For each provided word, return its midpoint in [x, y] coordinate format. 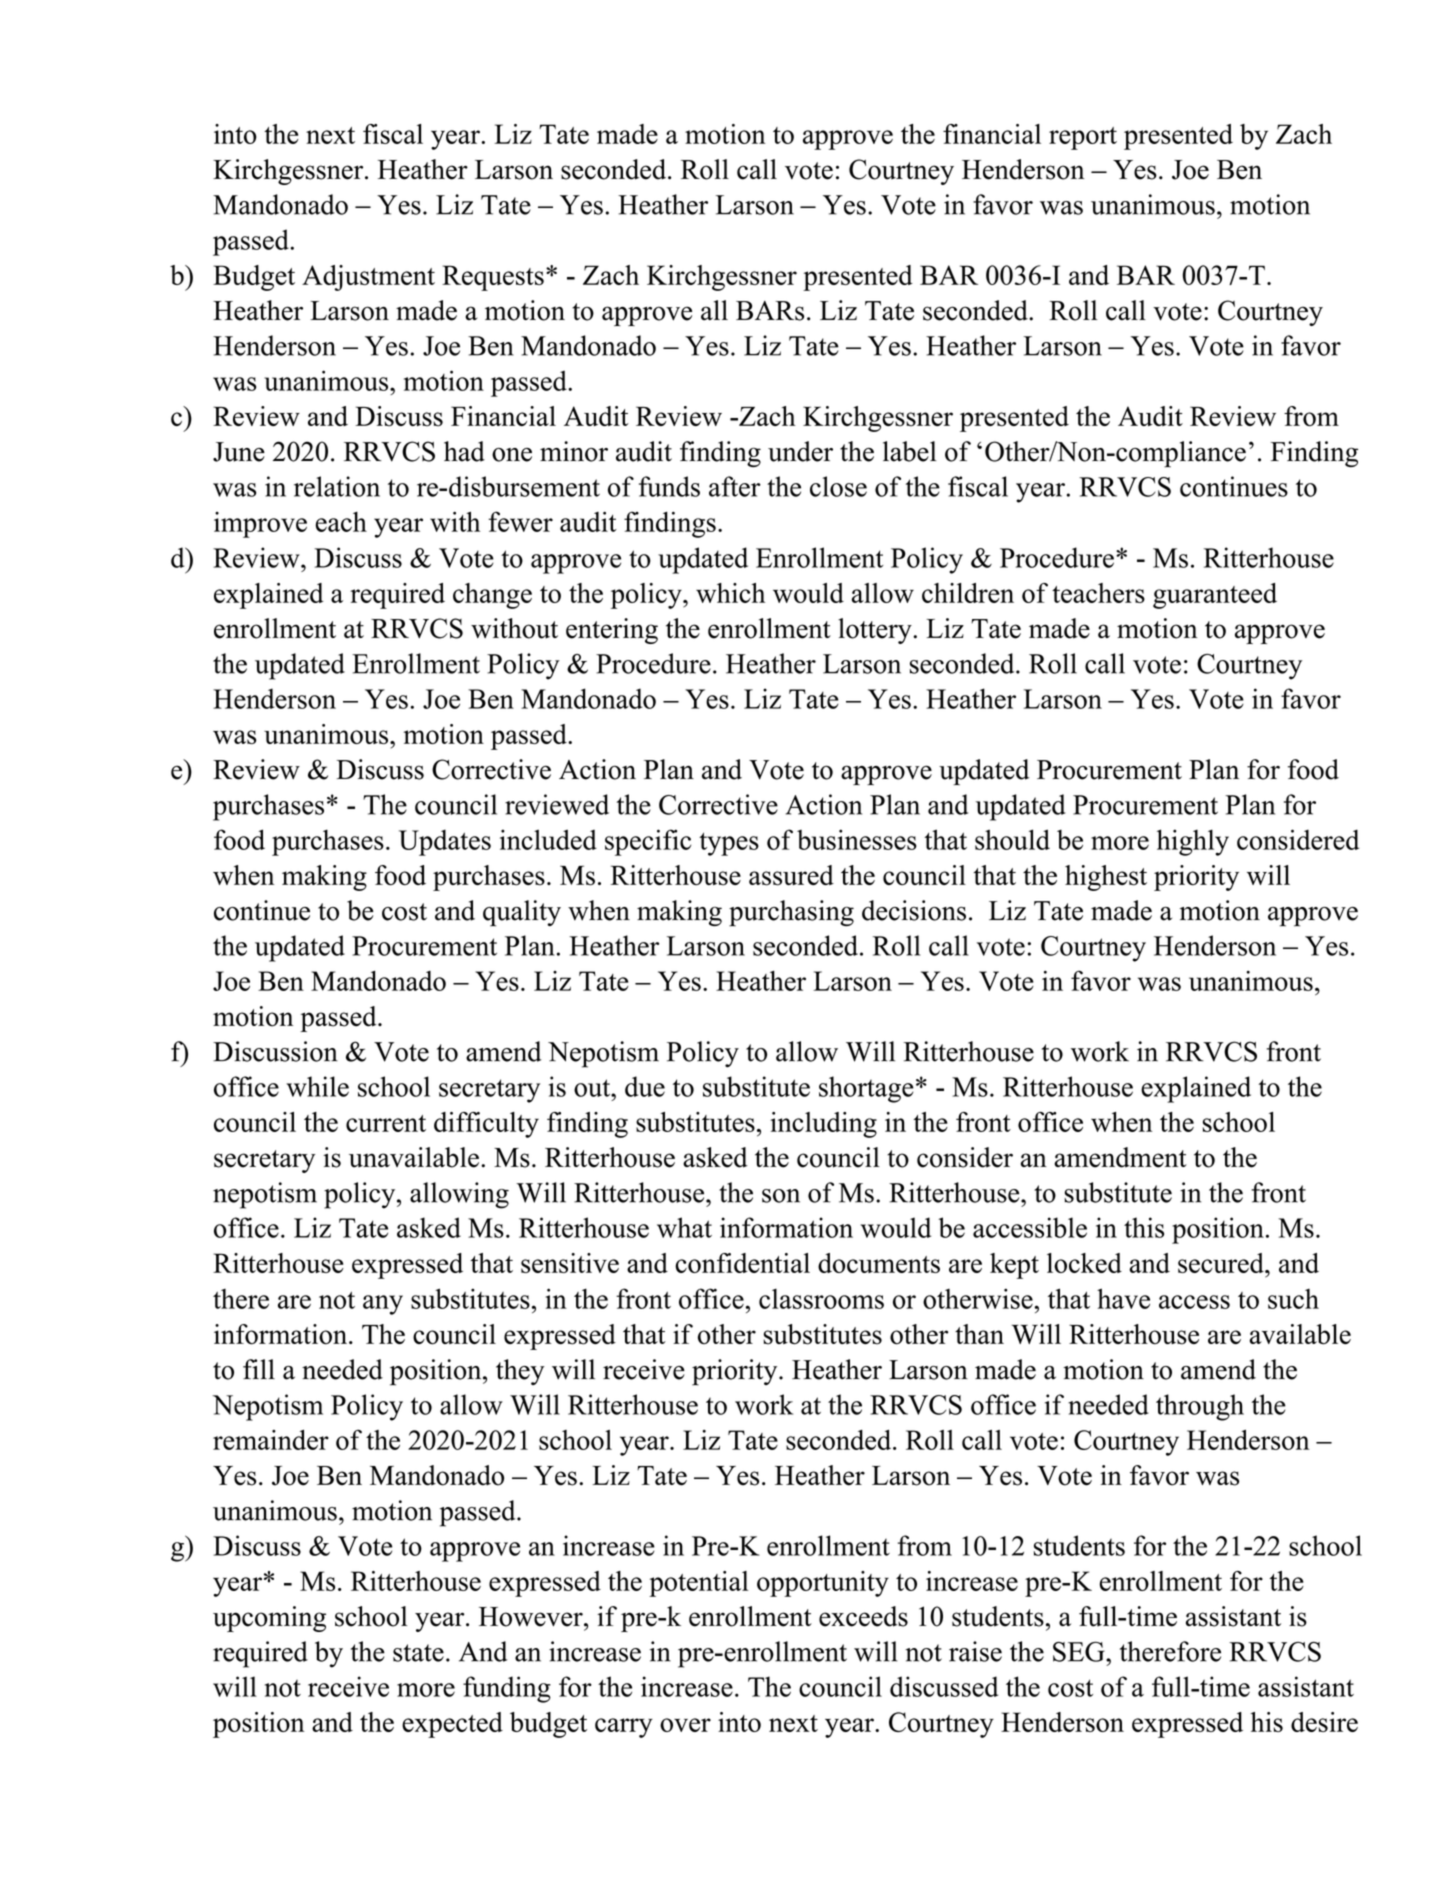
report [1083, 138]
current [386, 1123]
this [1144, 1227]
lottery [876, 631]
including [823, 1125]
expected [452, 1725]
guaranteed [1215, 596]
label [910, 451]
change [492, 596]
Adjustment [368, 278]
